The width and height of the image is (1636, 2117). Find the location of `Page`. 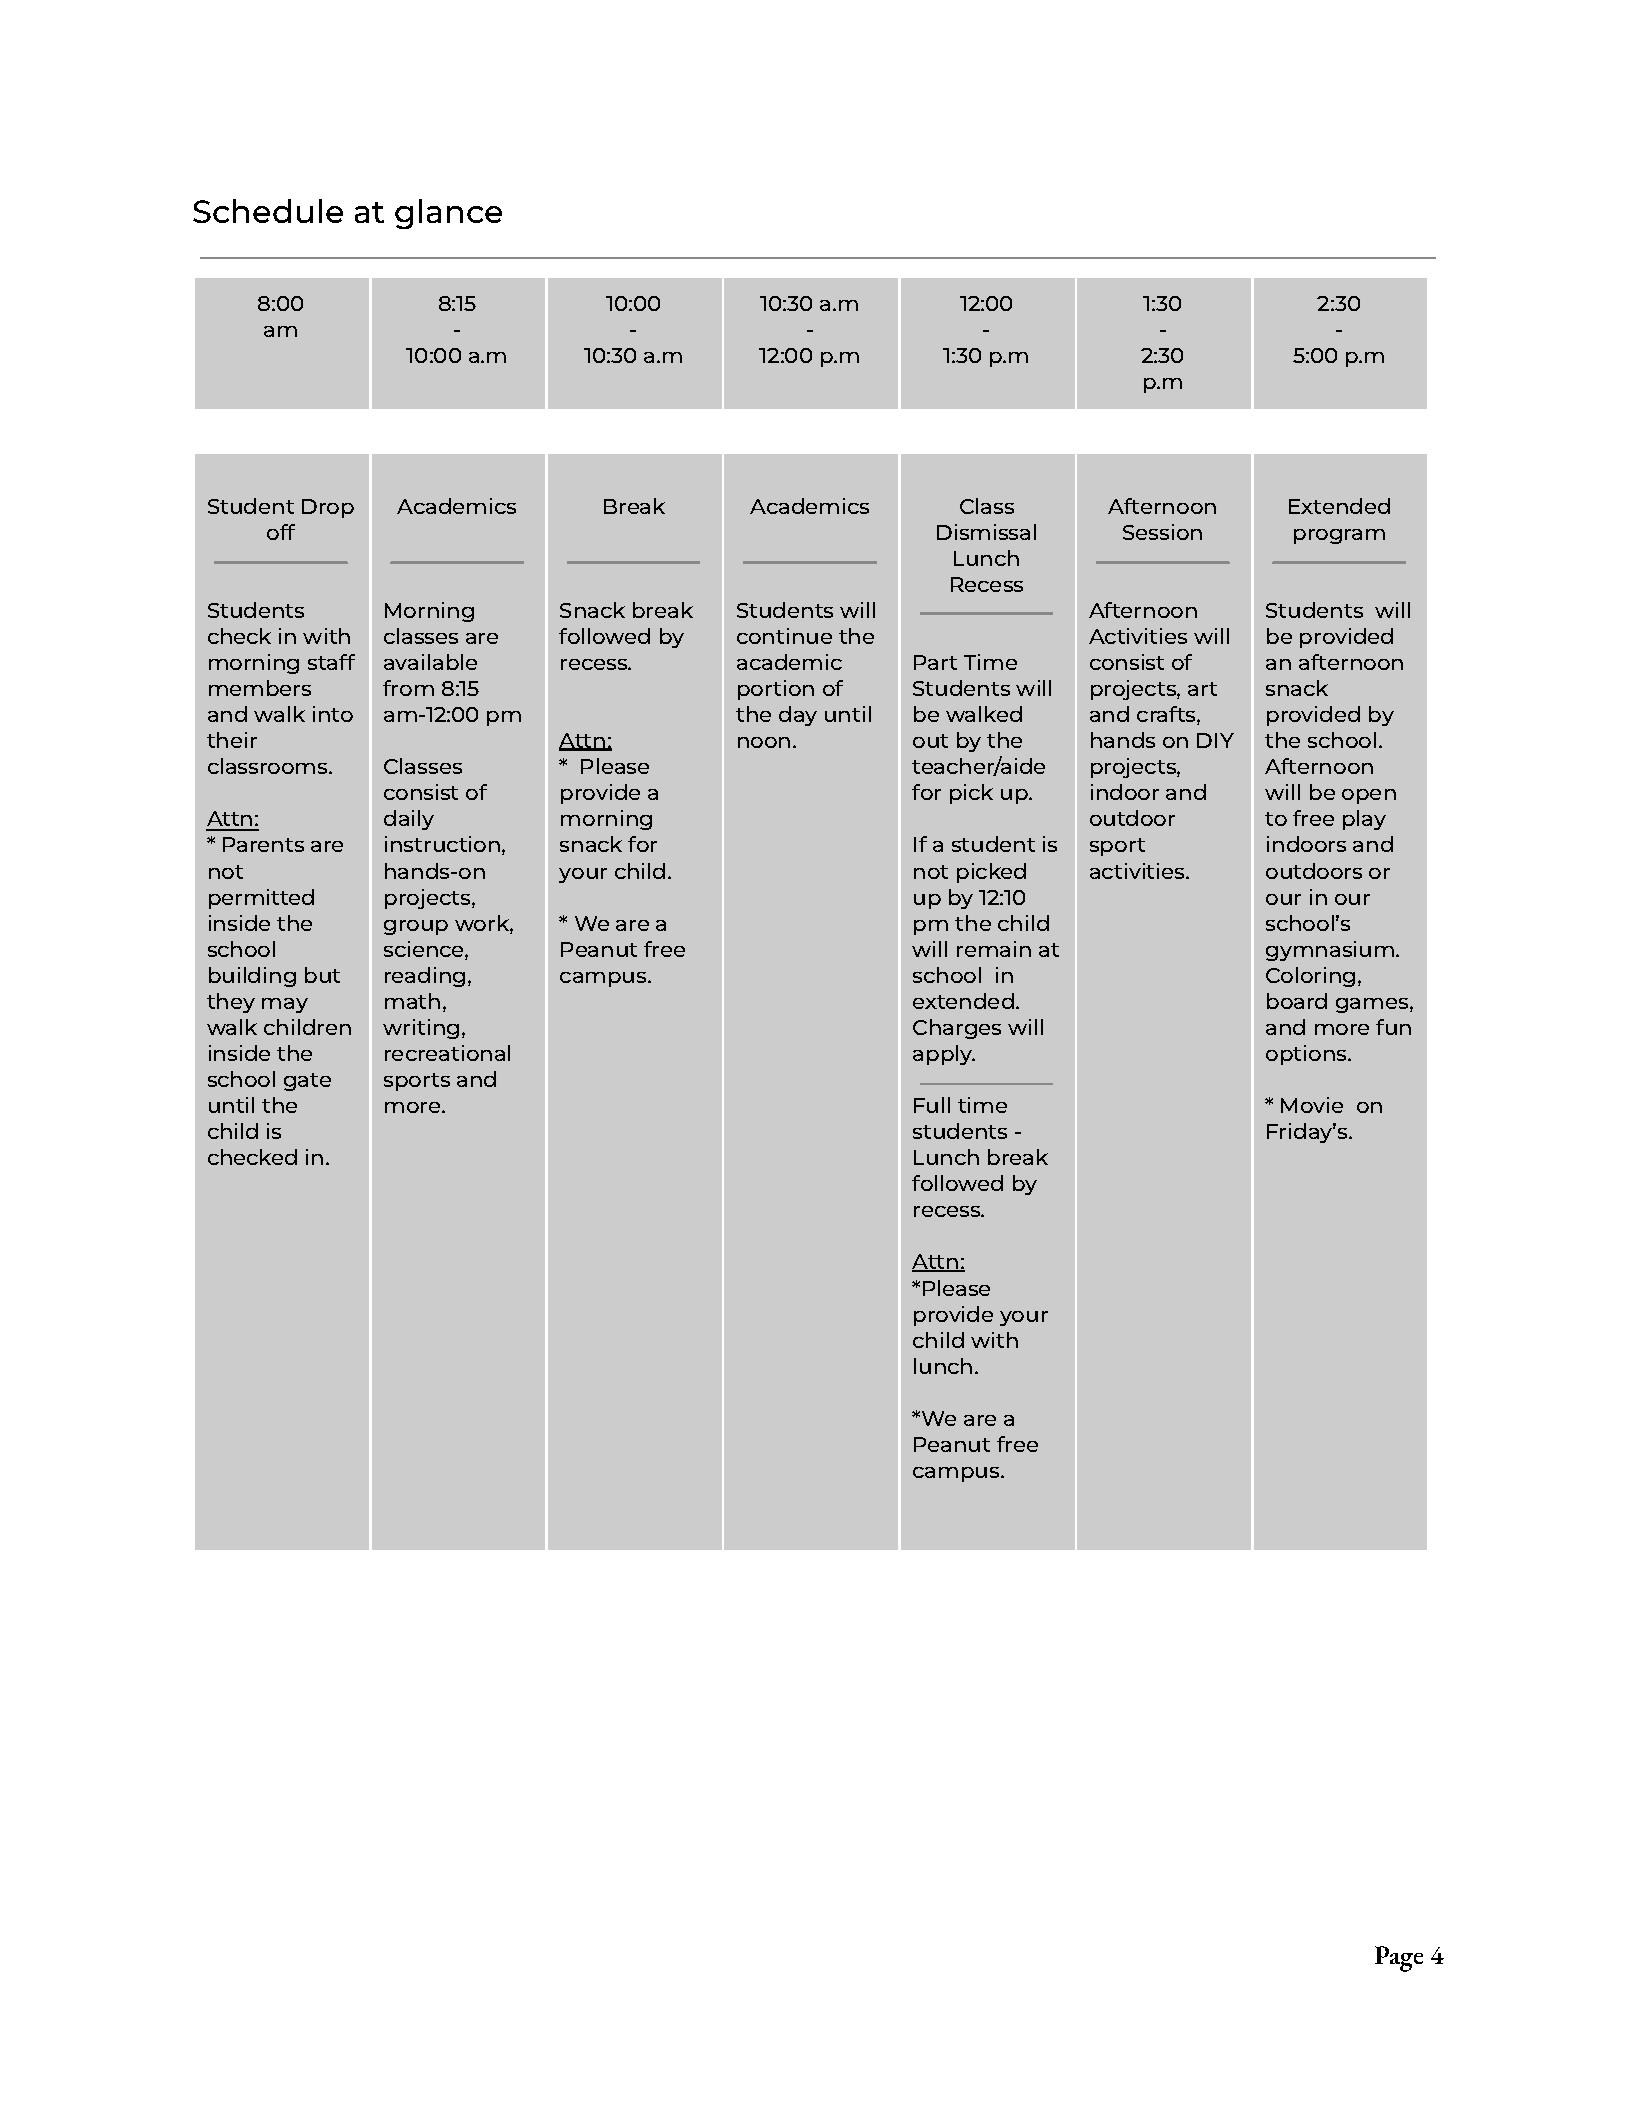

Page is located at coordinates (1399, 1959).
